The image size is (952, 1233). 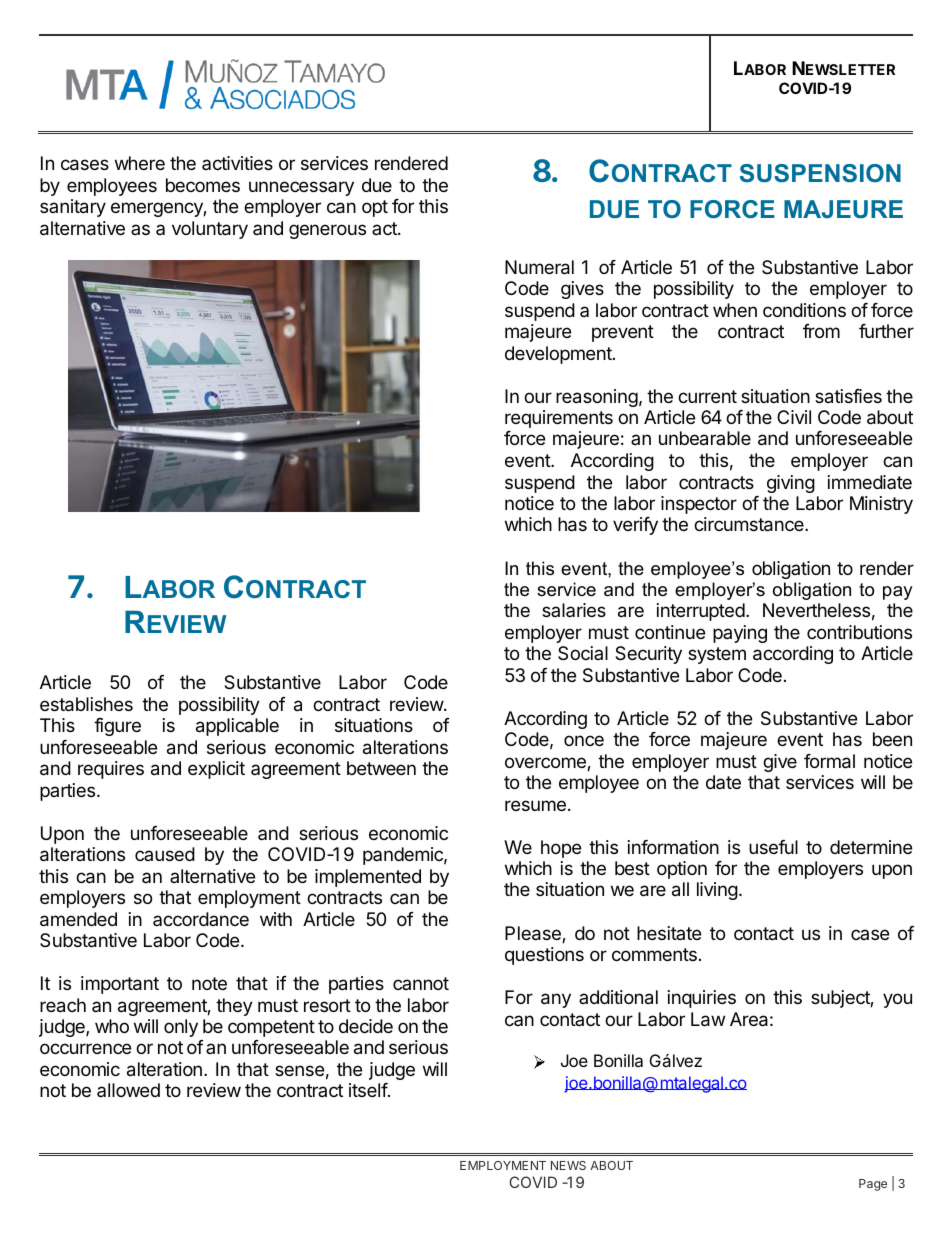 I want to click on establishes, so click(x=86, y=704).
